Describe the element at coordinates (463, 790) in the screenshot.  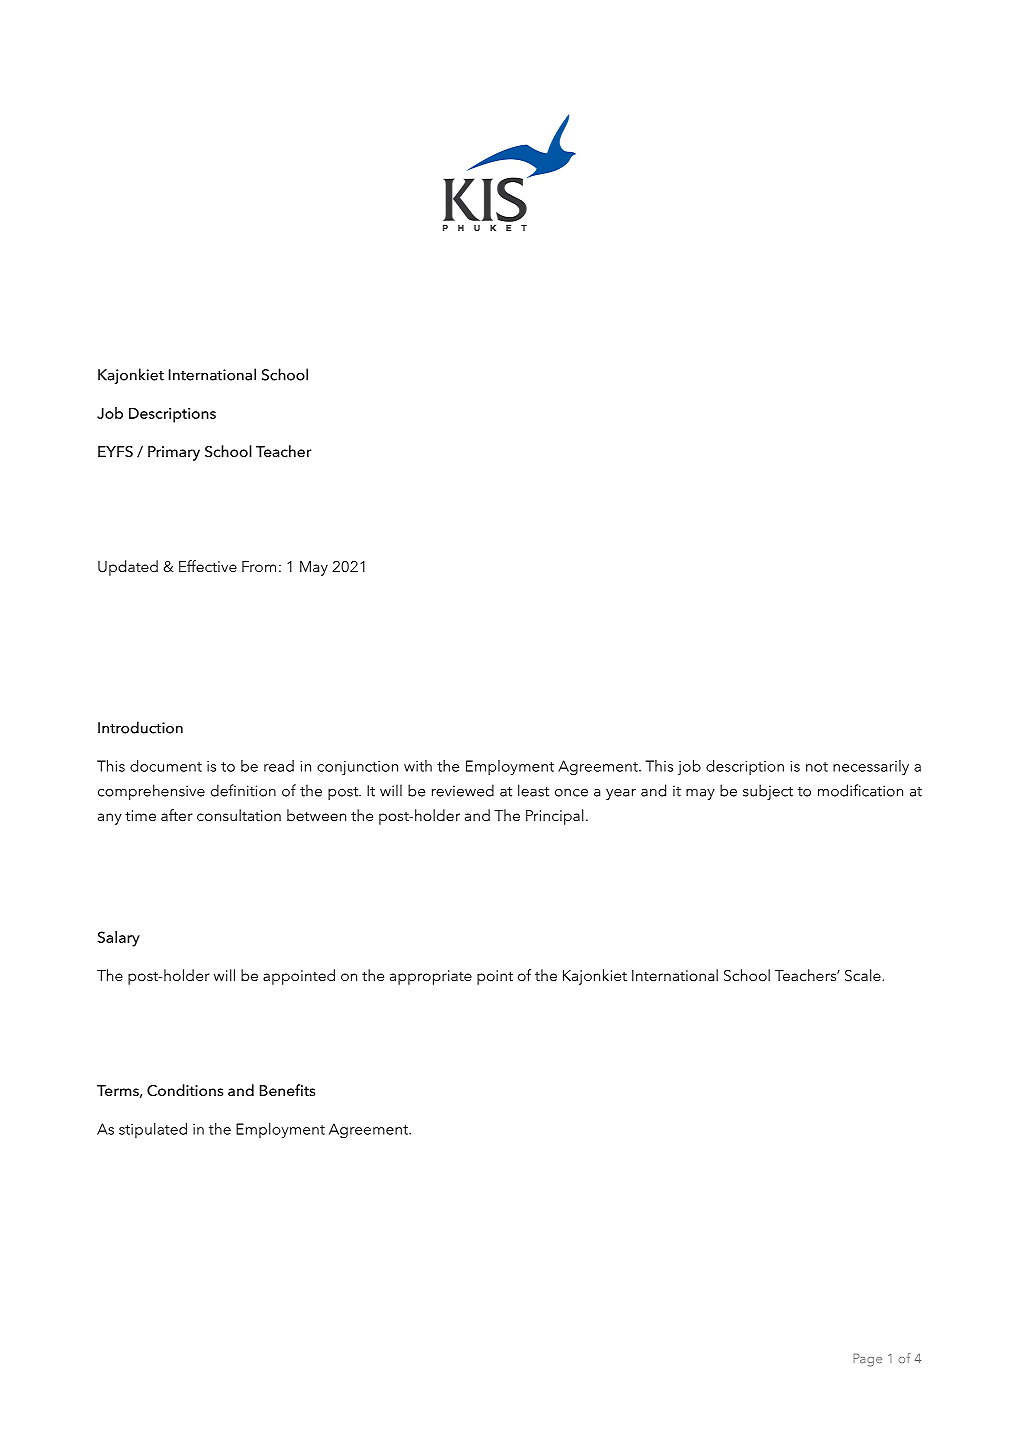
I see `reviewed` at that location.
